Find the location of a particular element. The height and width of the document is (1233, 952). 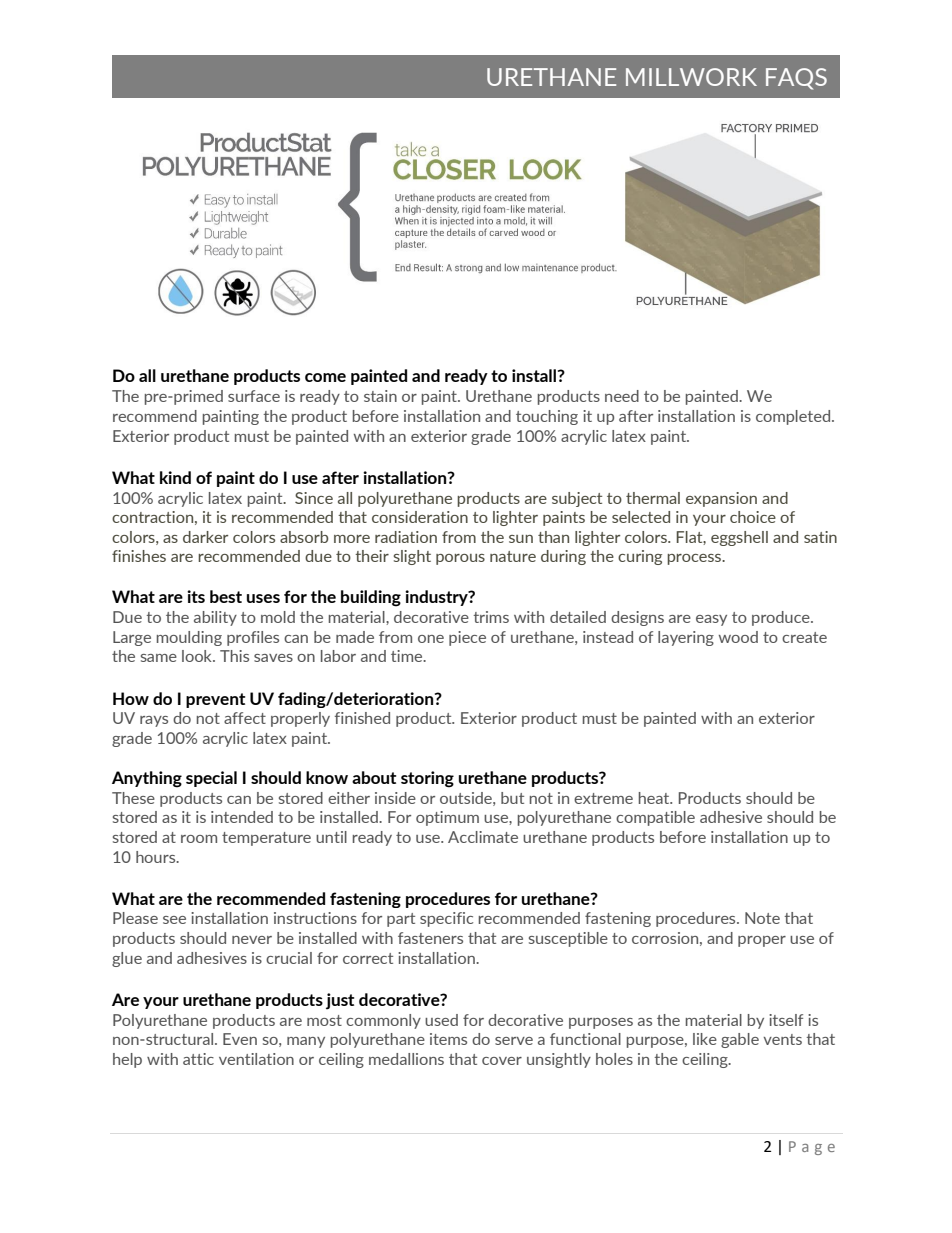

need is located at coordinates (622, 396).
